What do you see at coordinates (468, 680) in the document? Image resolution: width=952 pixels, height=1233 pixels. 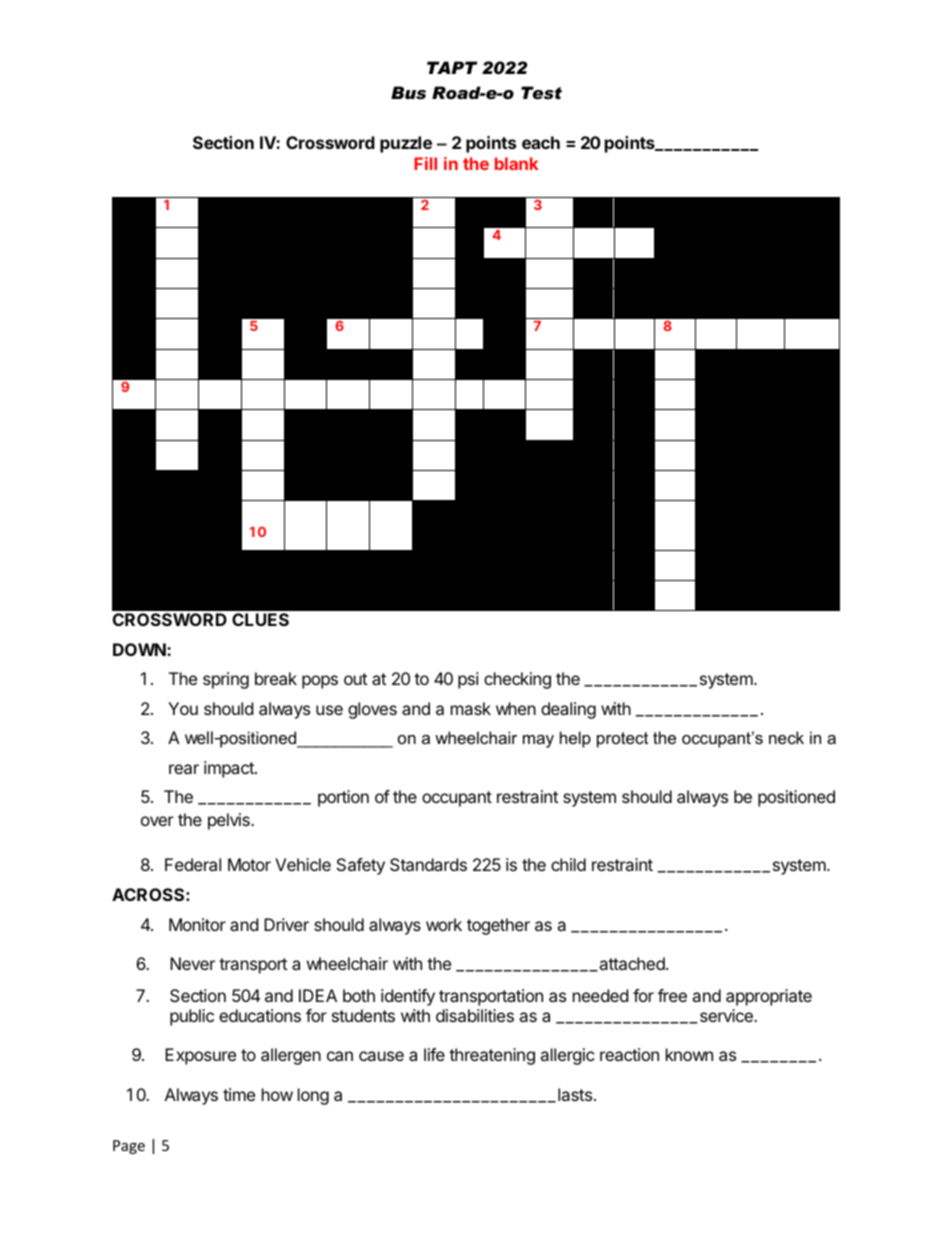 I see `psi` at bounding box center [468, 680].
